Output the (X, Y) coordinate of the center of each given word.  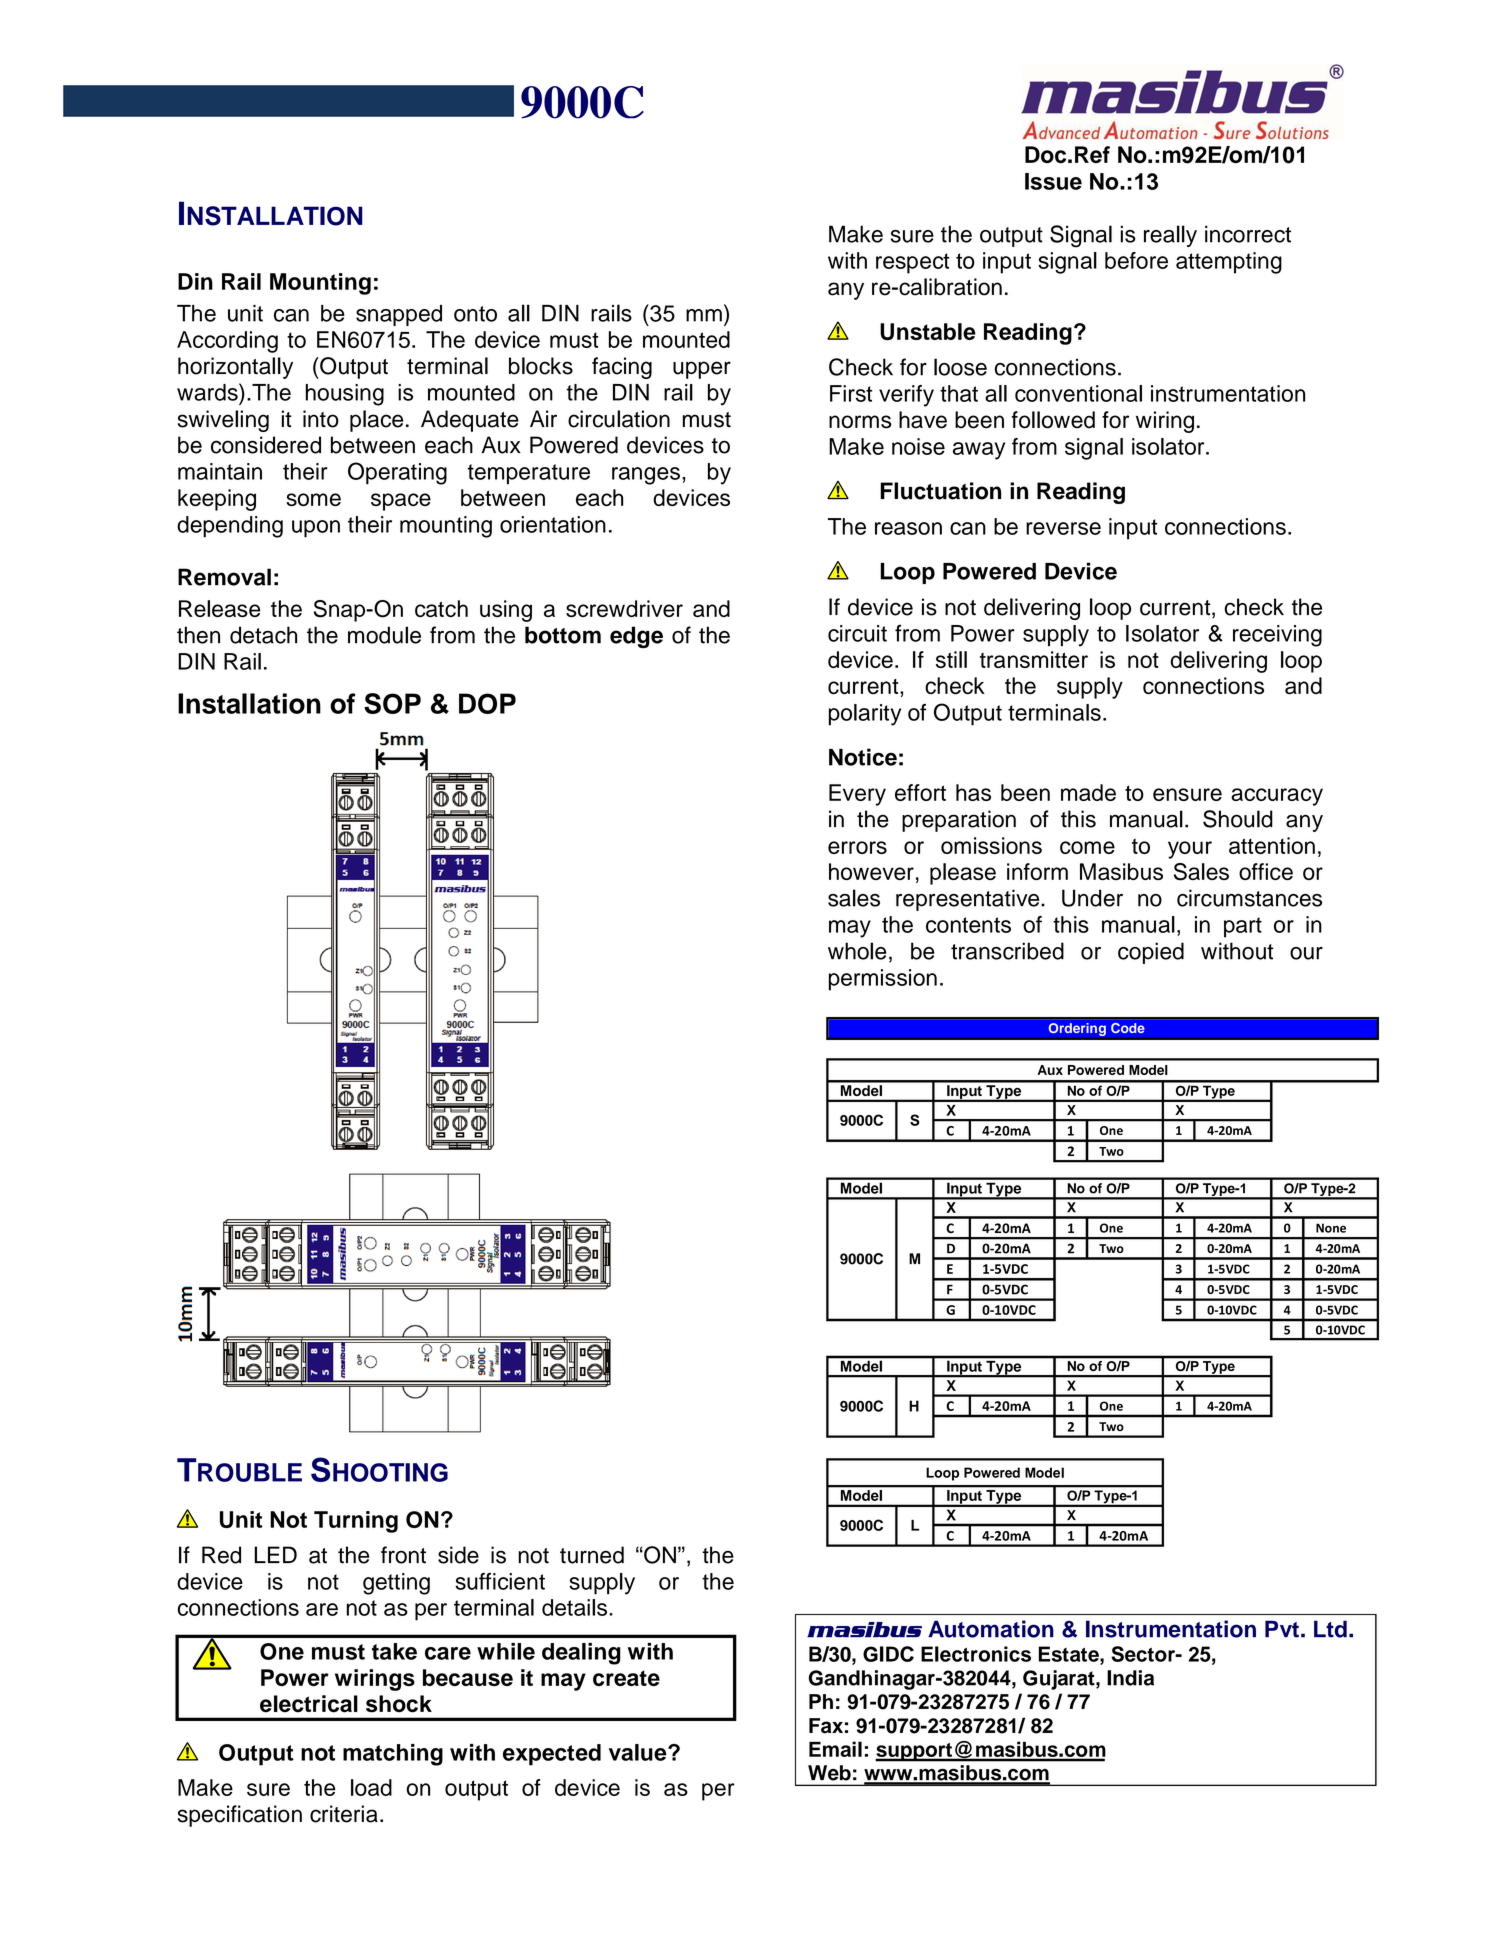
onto (475, 314)
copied (1151, 953)
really (1170, 236)
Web (829, 1773)
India (1130, 1678)
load (371, 1787)
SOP (392, 703)
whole (857, 951)
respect (912, 263)
